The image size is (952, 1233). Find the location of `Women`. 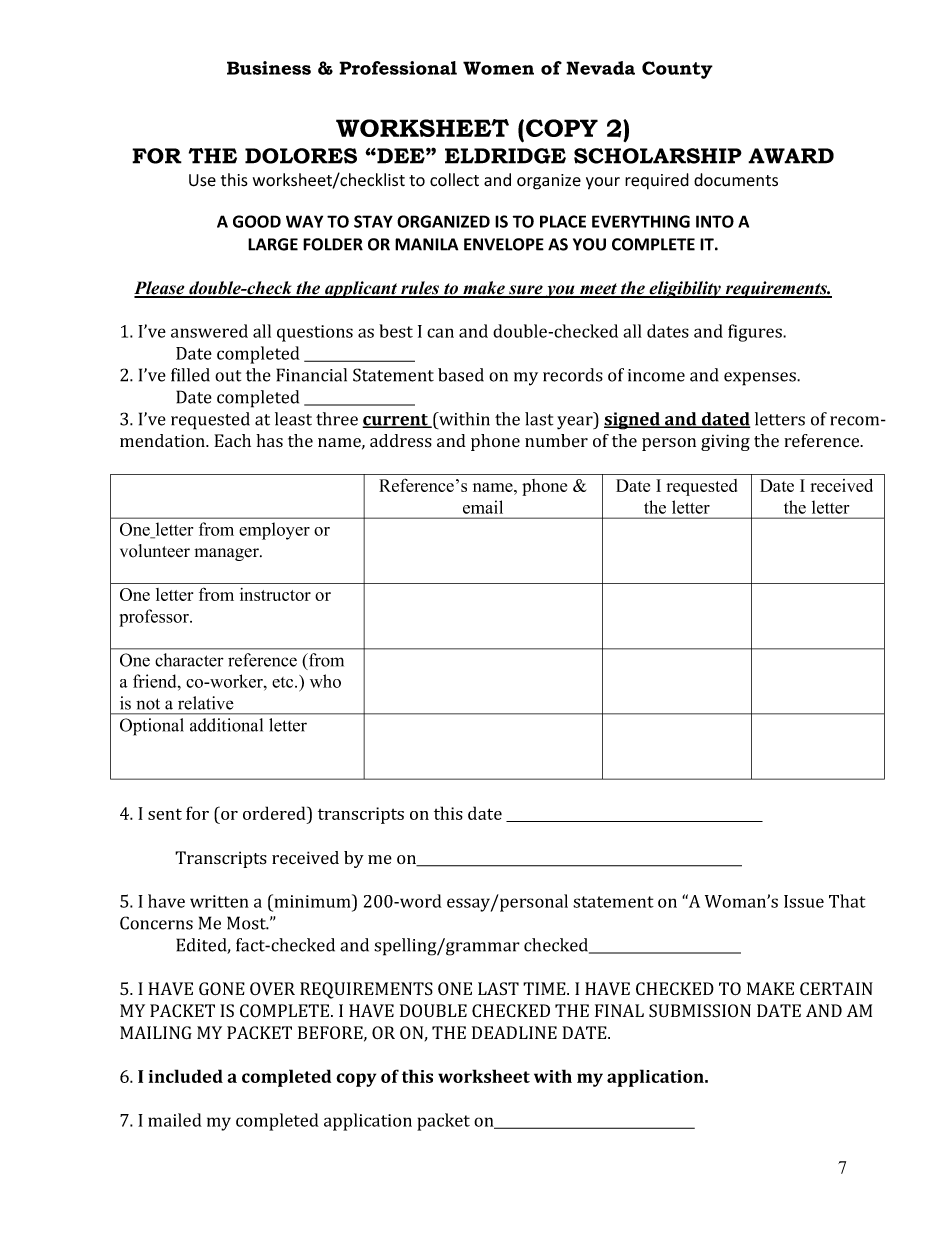

Women is located at coordinates (498, 68).
